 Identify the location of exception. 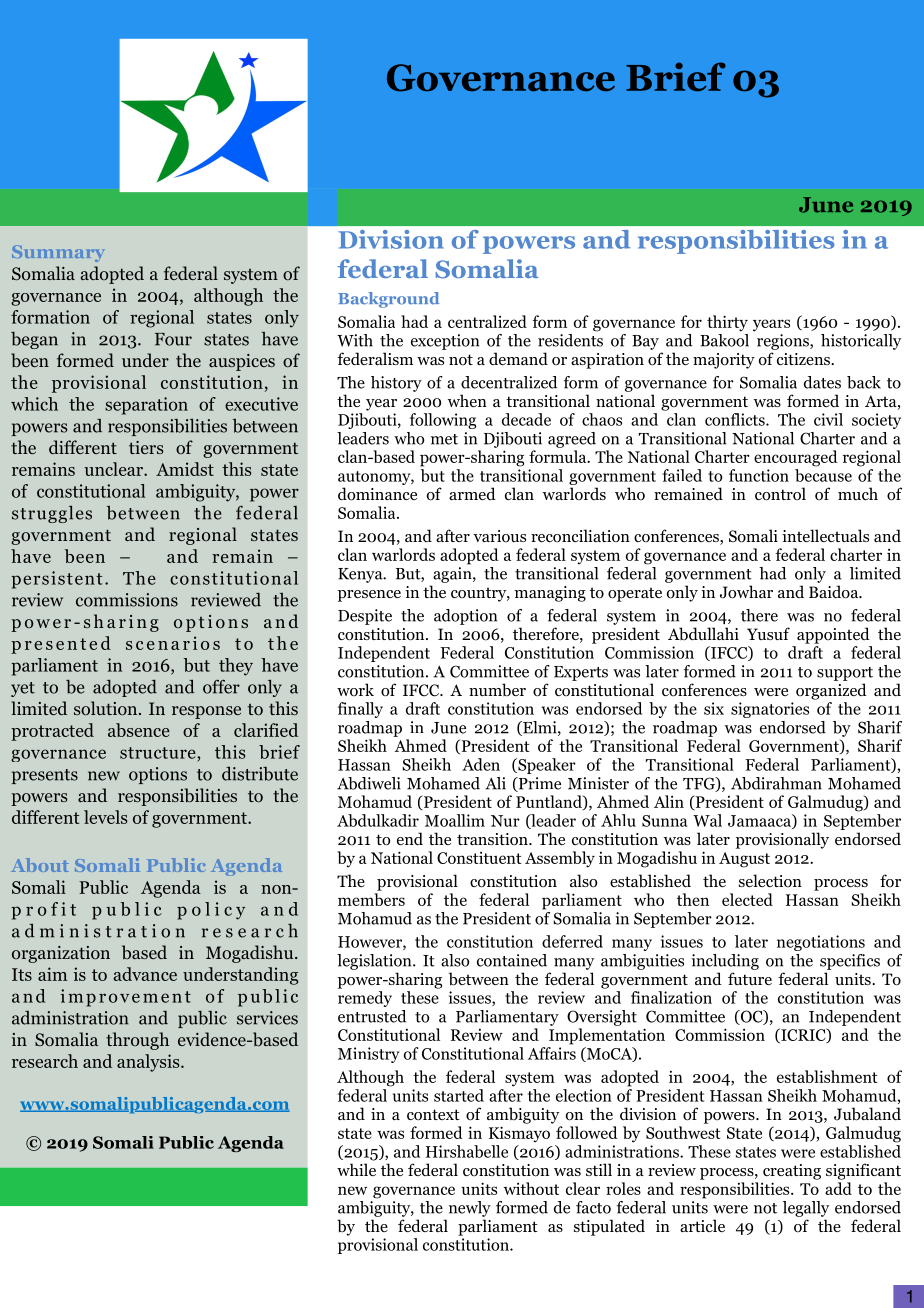
(445, 342).
